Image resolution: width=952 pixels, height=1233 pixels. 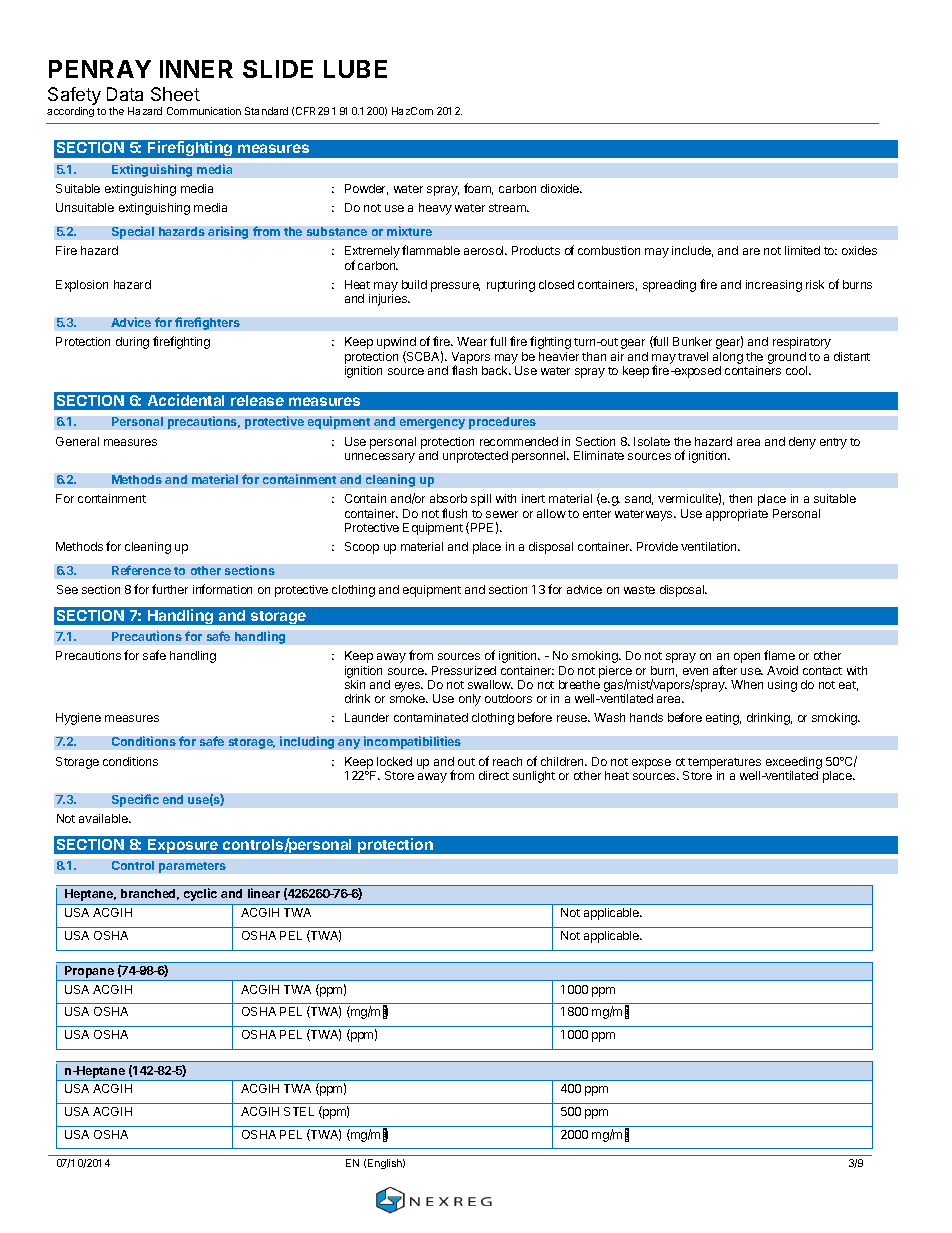 What do you see at coordinates (90, 973) in the screenshot?
I see `Propane` at bounding box center [90, 973].
